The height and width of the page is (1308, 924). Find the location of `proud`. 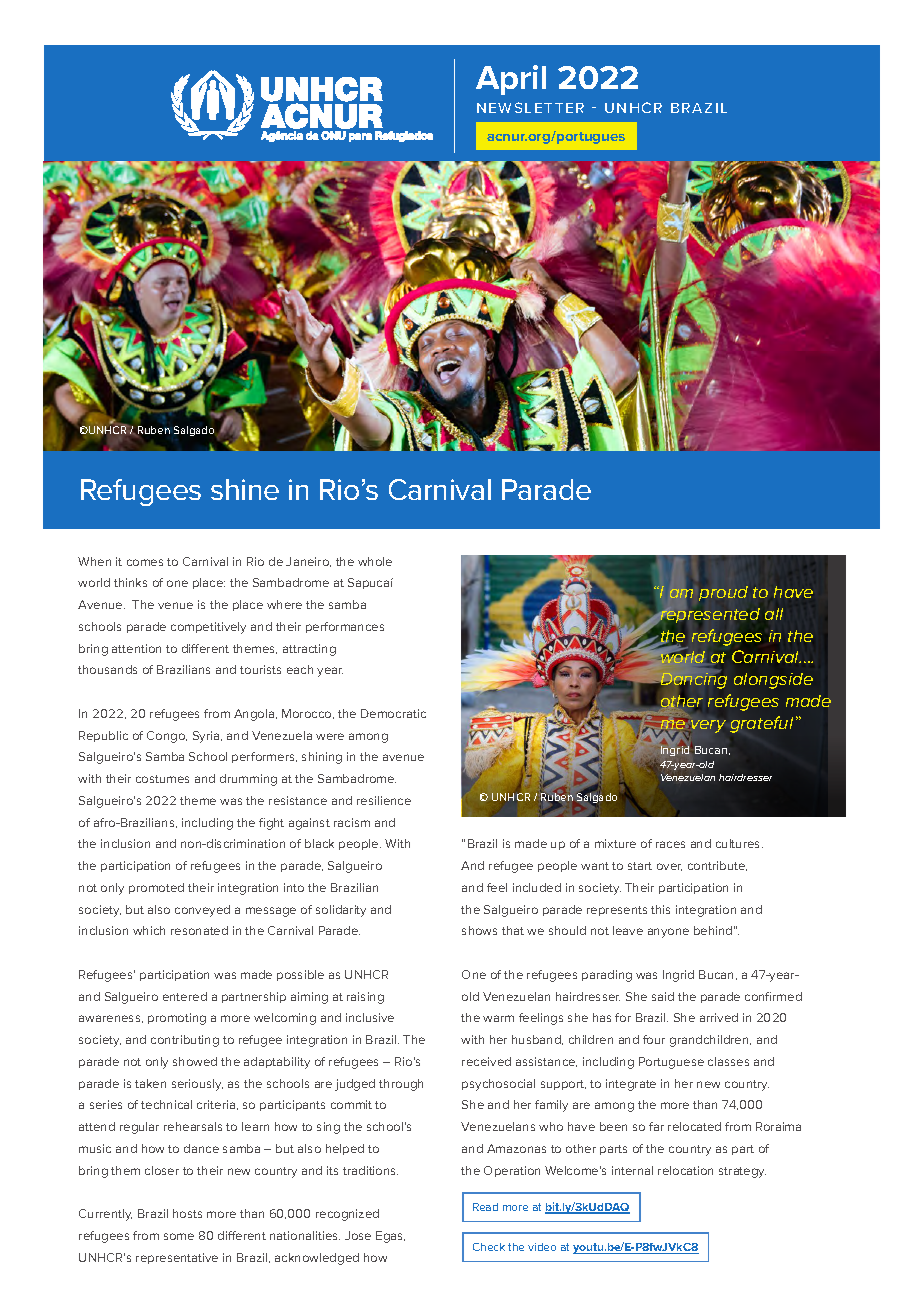

proud is located at coordinates (723, 593).
